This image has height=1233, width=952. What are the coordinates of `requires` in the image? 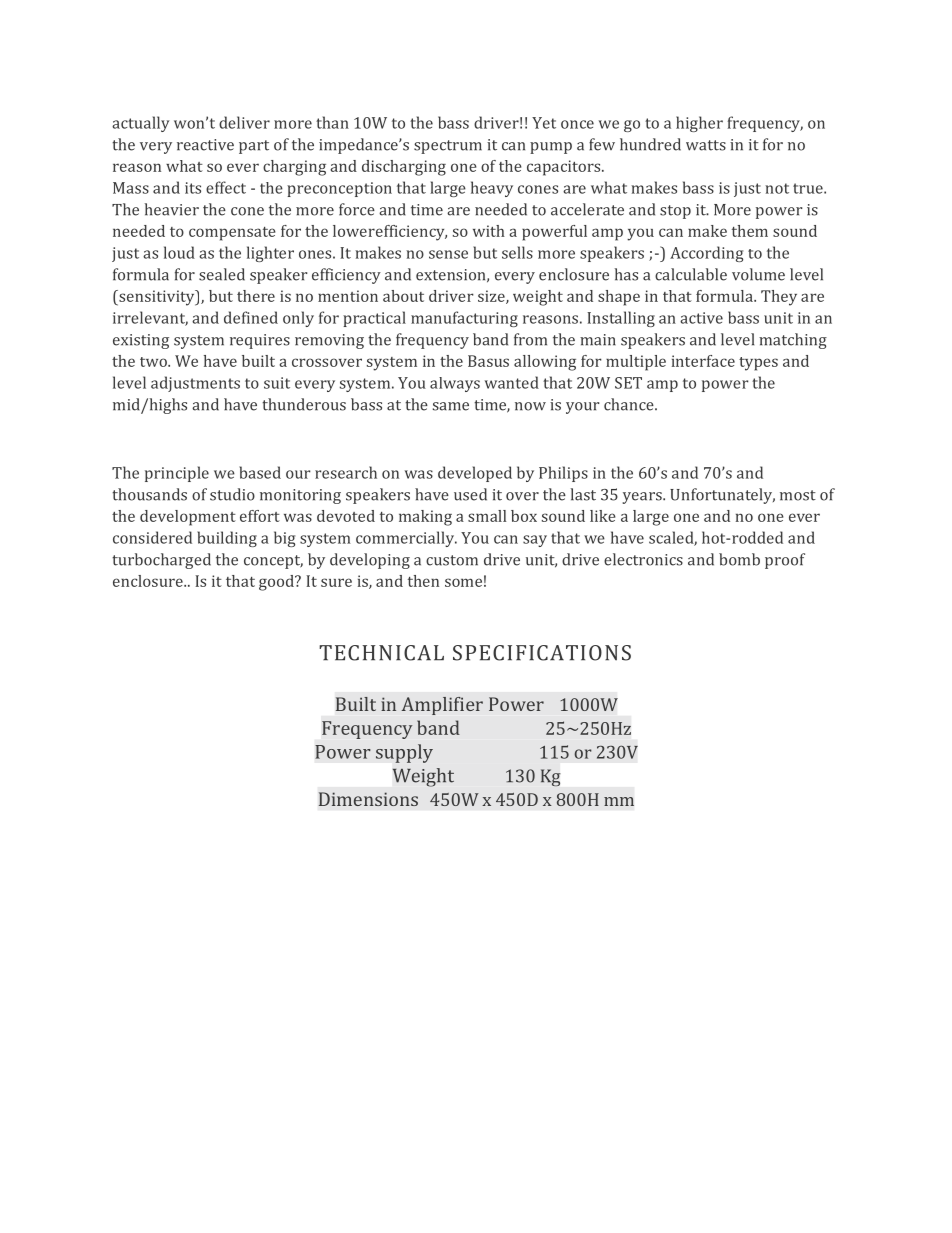 It's located at (260, 341).
